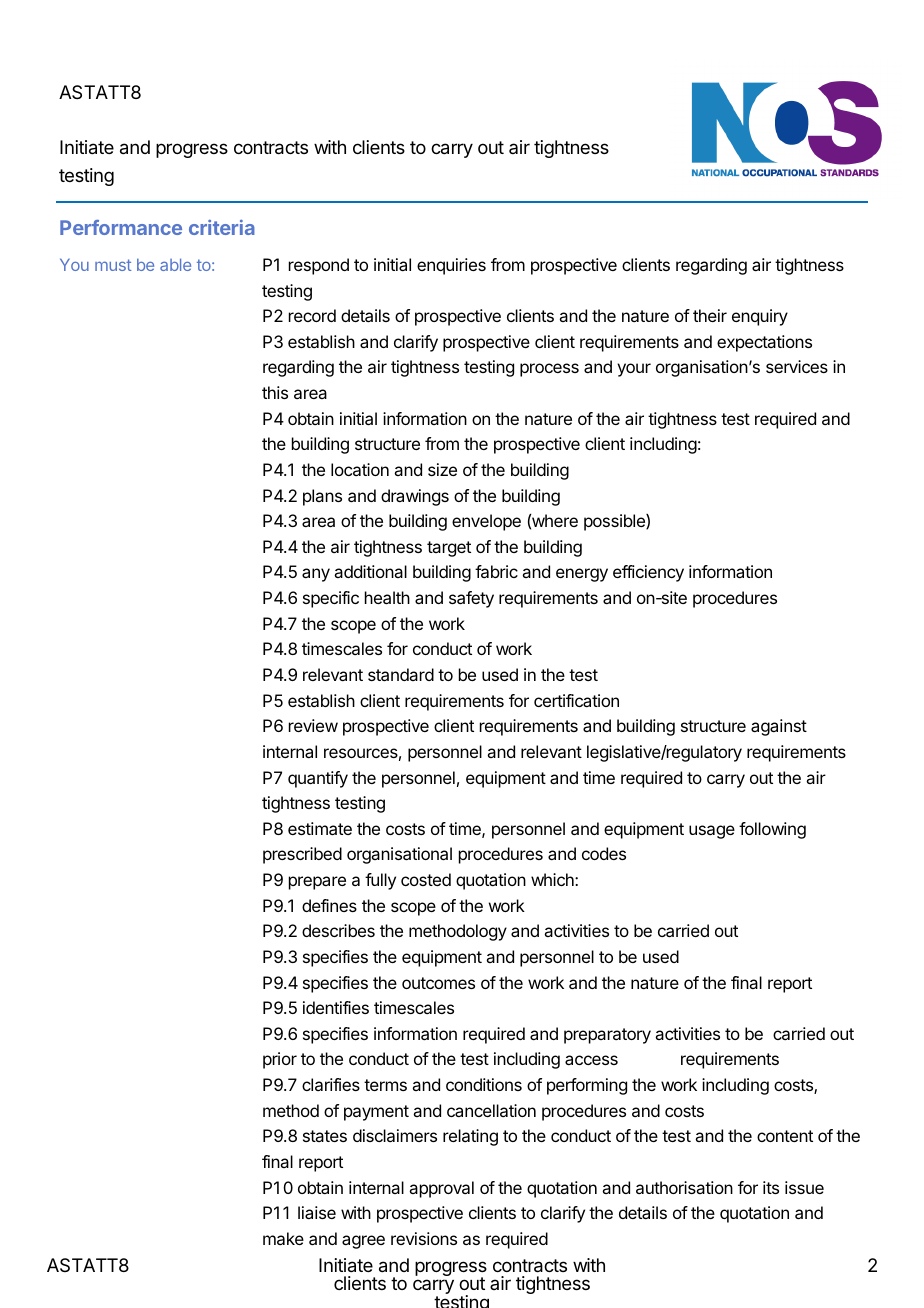 The height and width of the image is (1308, 924). What do you see at coordinates (441, 1189) in the image?
I see `approval` at bounding box center [441, 1189].
